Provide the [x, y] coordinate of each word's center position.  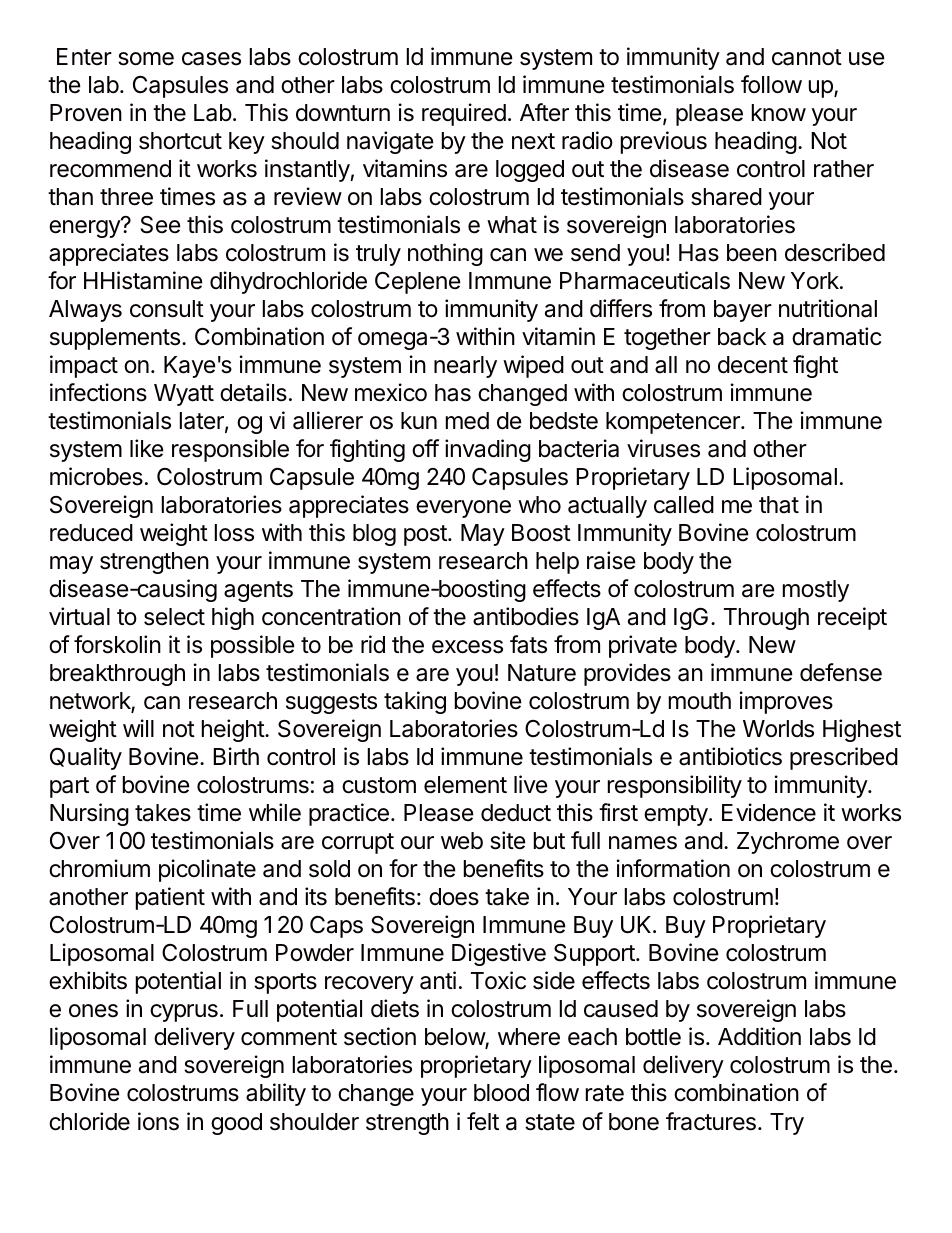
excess [467, 647]
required [464, 114]
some [146, 59]
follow [771, 84]
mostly [816, 591]
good [236, 1124]
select [174, 617]
